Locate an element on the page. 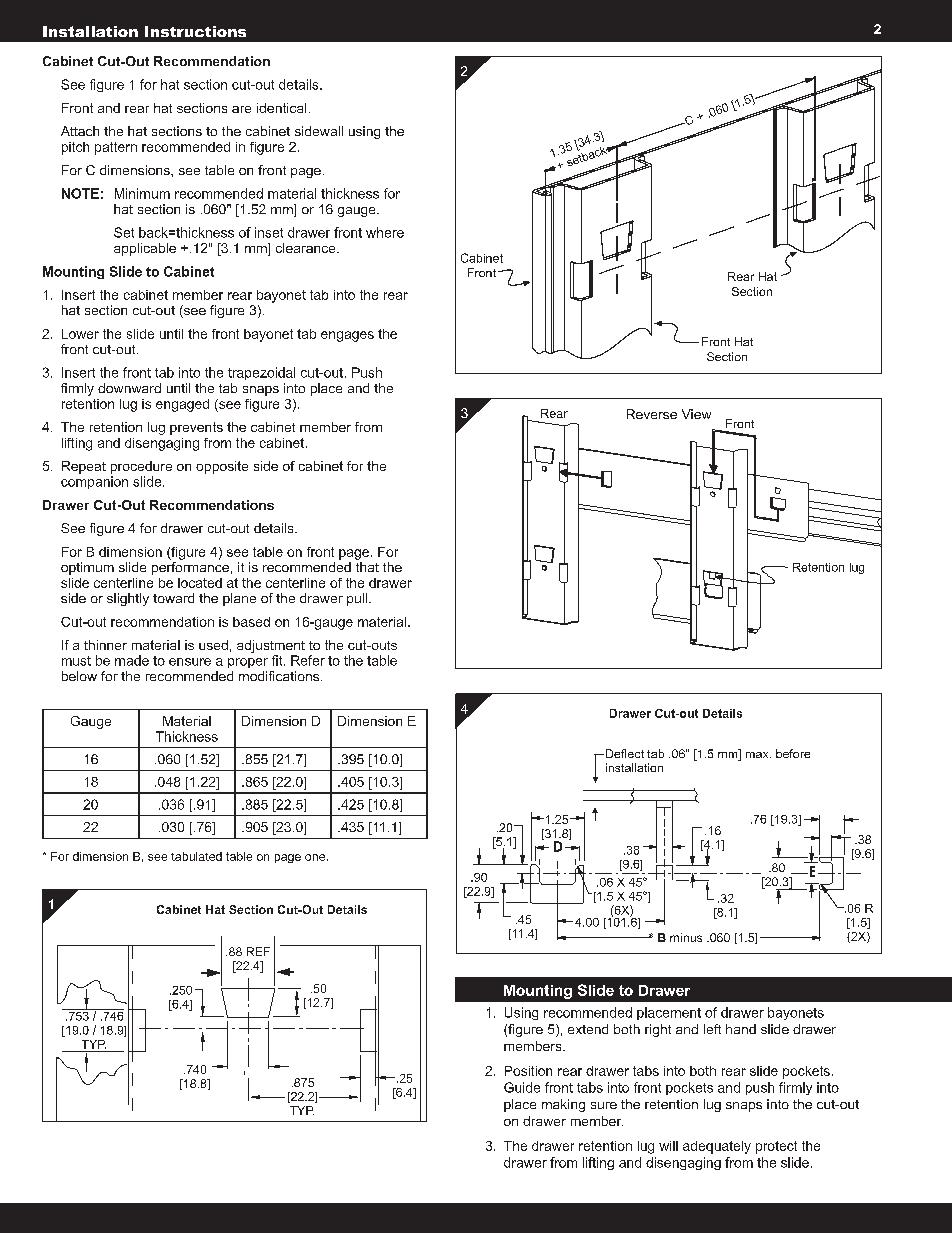 This page has height=1233, width=952. Instructions is located at coordinates (195, 31).
